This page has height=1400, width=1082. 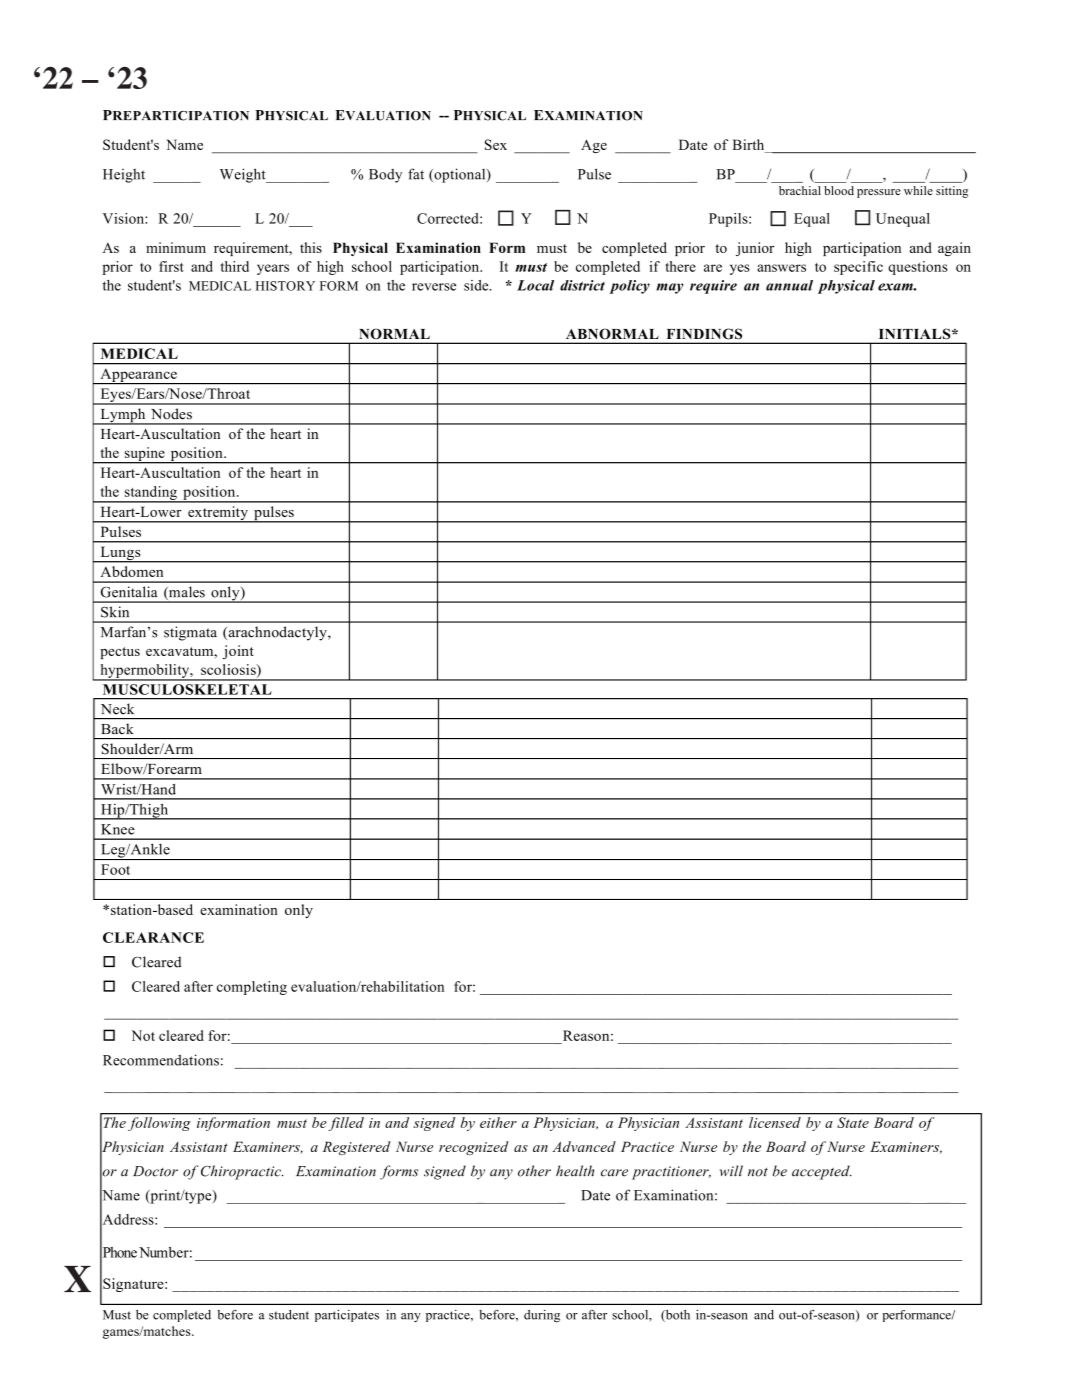 I want to click on Pulse, so click(x=594, y=174).
